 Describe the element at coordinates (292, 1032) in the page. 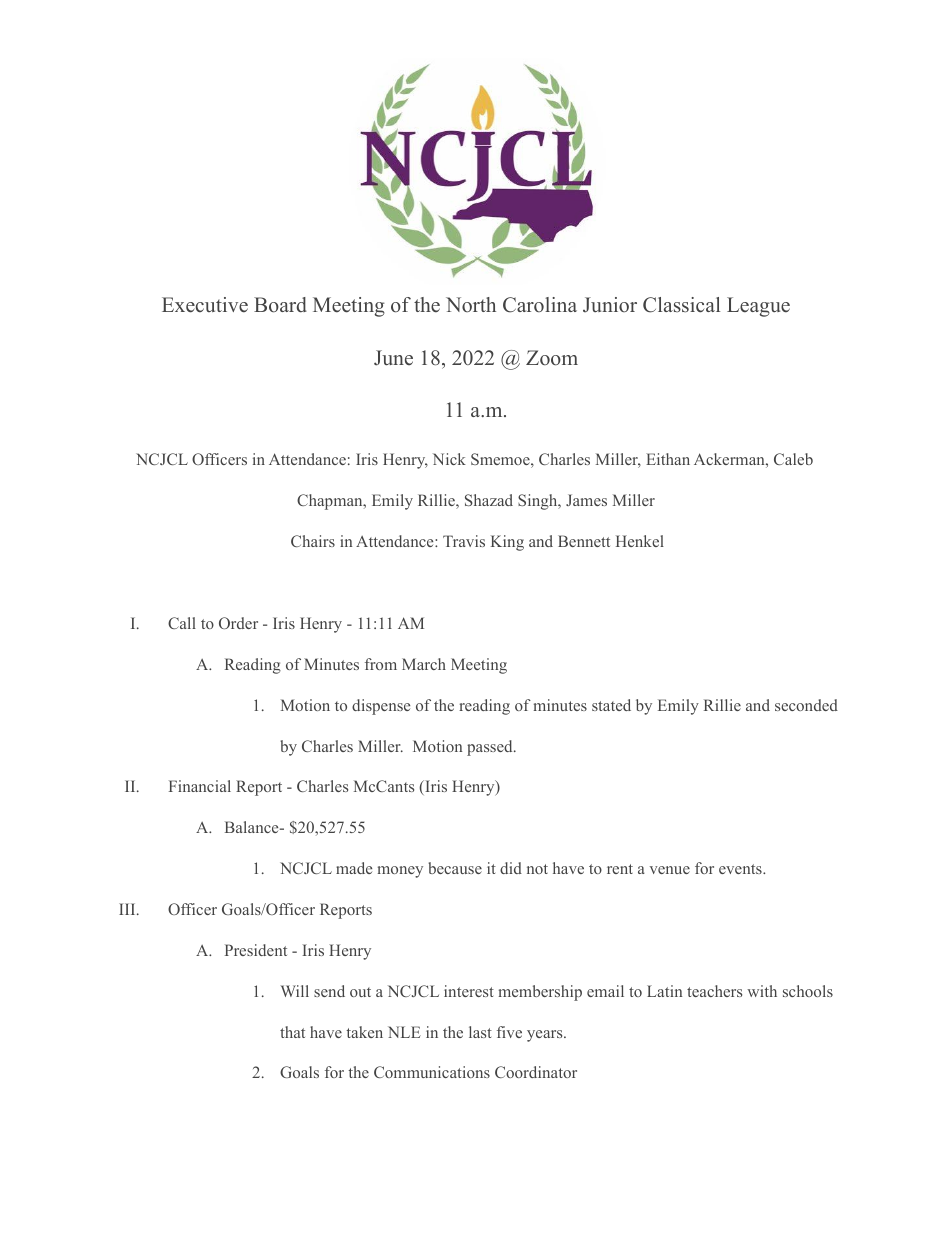

I see `that` at that location.
